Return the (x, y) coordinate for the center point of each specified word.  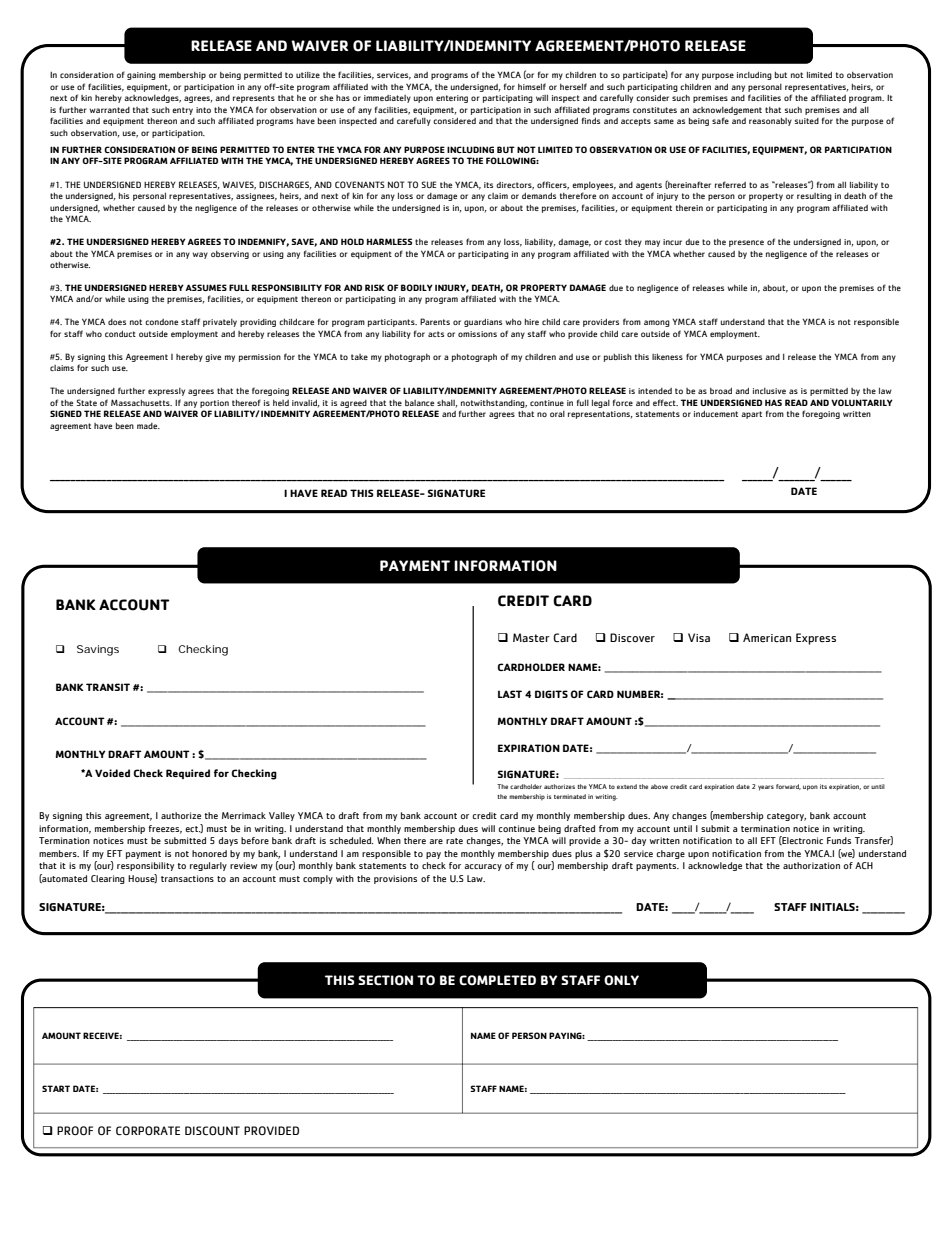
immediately (387, 99)
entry (182, 111)
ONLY (621, 980)
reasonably (770, 121)
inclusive (769, 391)
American (767, 638)
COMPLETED (497, 980)
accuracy (483, 867)
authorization (811, 865)
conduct (120, 333)
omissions (477, 334)
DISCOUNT (212, 1131)
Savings (98, 650)
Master (531, 637)
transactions (187, 878)
